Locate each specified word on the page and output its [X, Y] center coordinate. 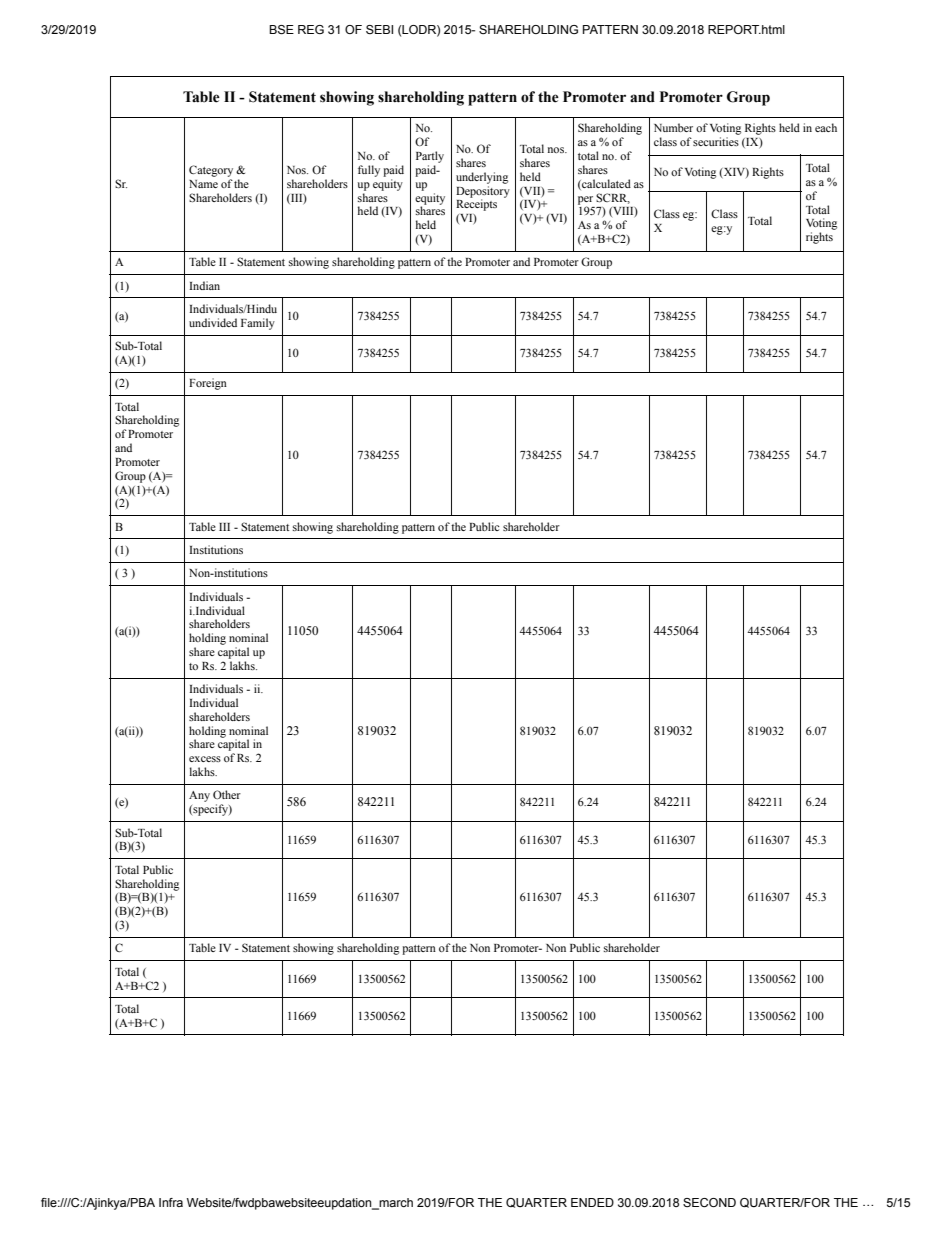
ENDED [592, 1202]
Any [199, 796]
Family [258, 324]
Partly [430, 157]
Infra [171, 1202]
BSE [281, 29]
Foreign [208, 384]
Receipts [476, 204]
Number [673, 127]
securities [716, 141]
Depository [483, 193]
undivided [213, 322]
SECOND [709, 1202]
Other [227, 794]
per [585, 201]
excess [205, 759]
